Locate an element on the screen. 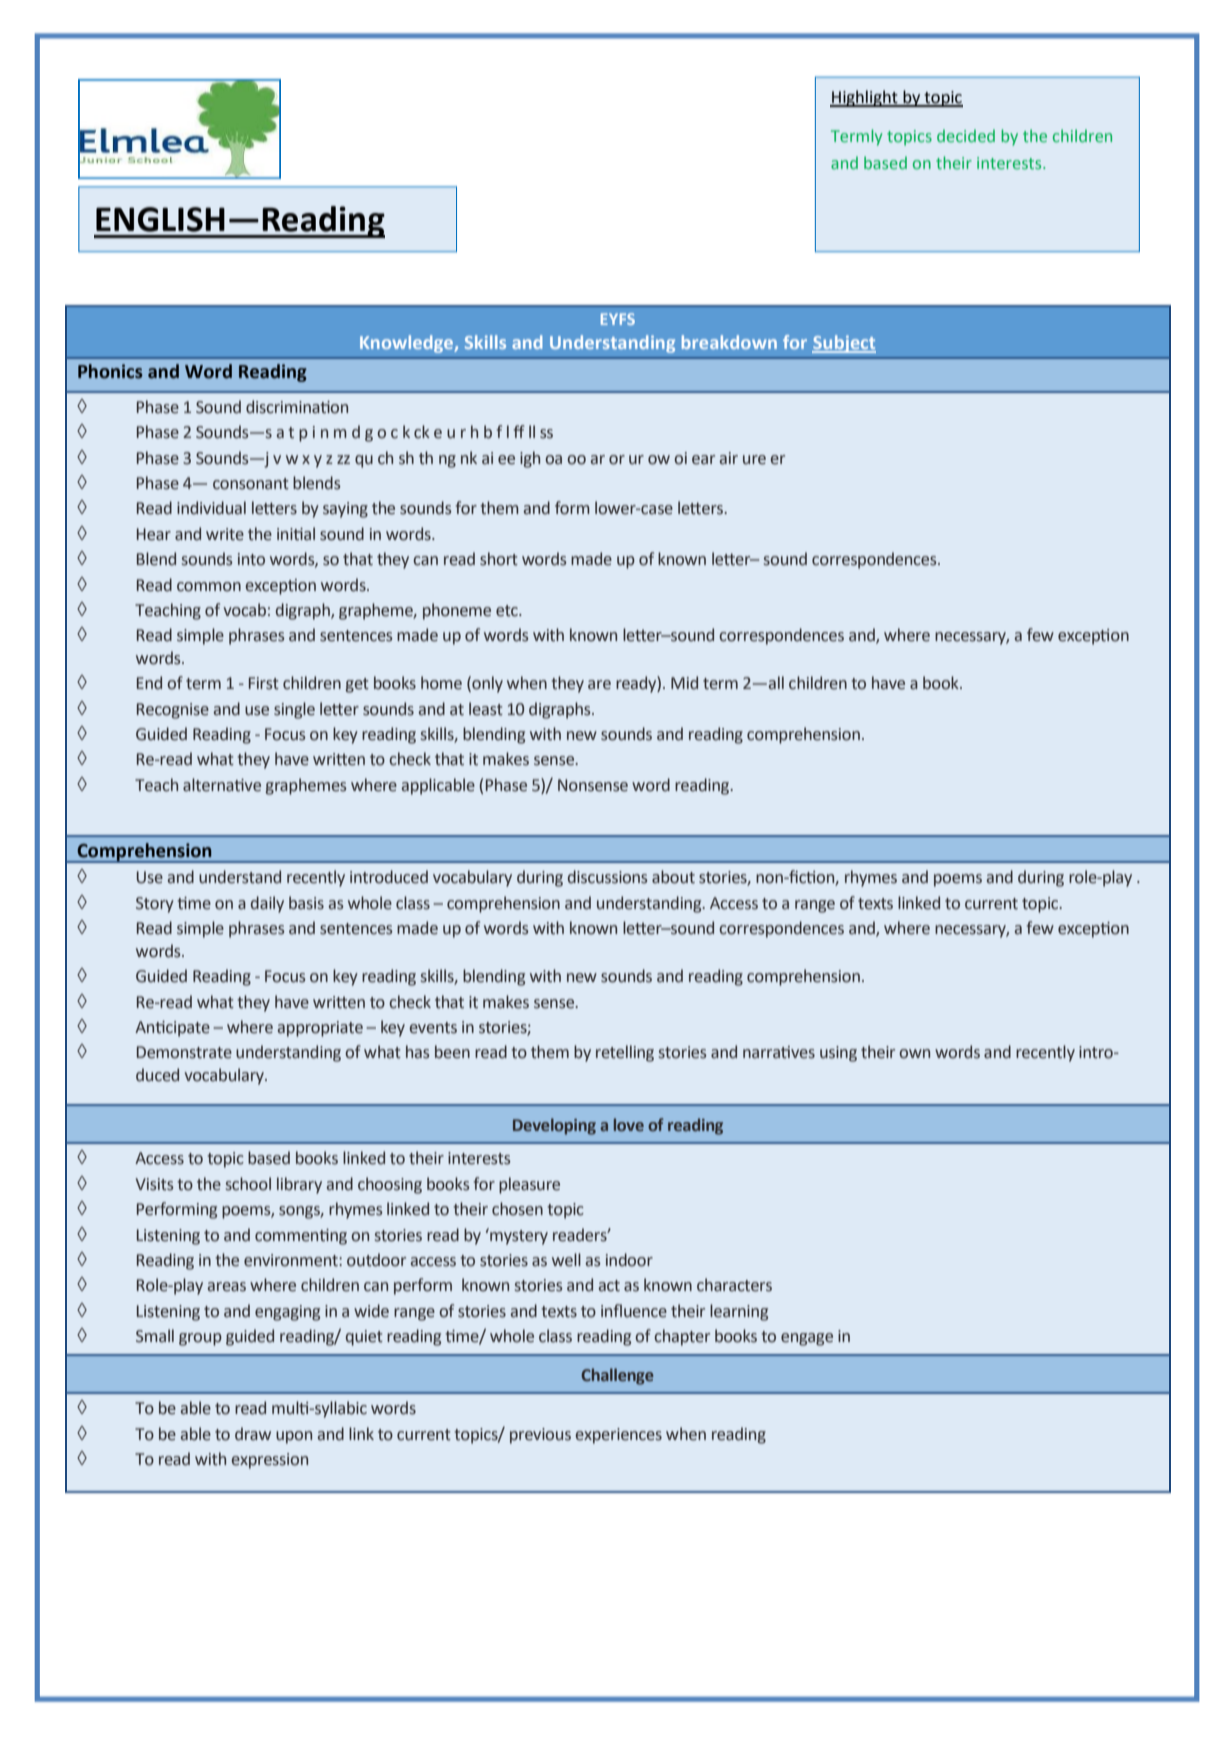 Image resolution: width=1229 pixels, height=1737 pixels. draw is located at coordinates (253, 1434).
